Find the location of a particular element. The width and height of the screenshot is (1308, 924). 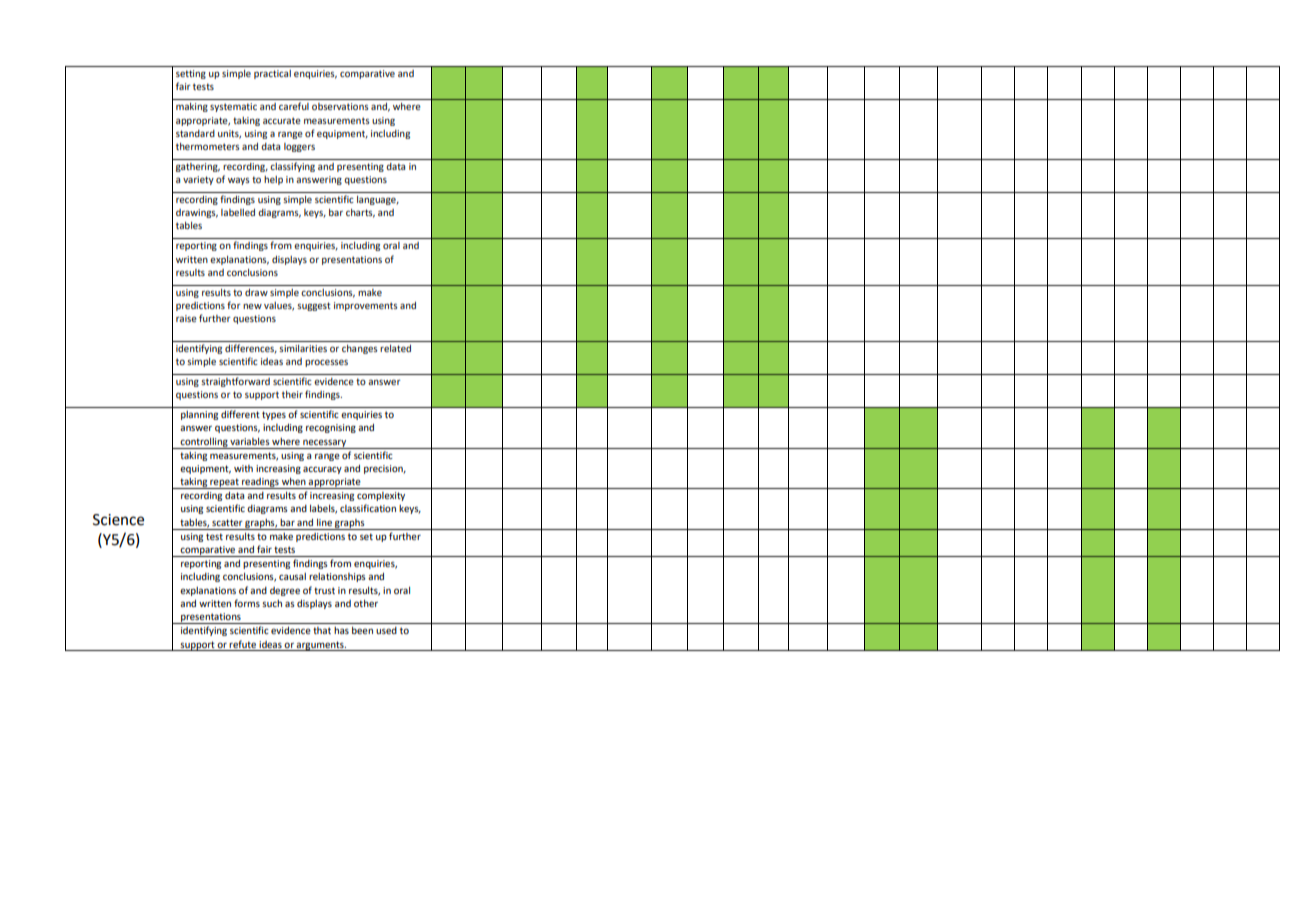

refute is located at coordinates (242, 644).
